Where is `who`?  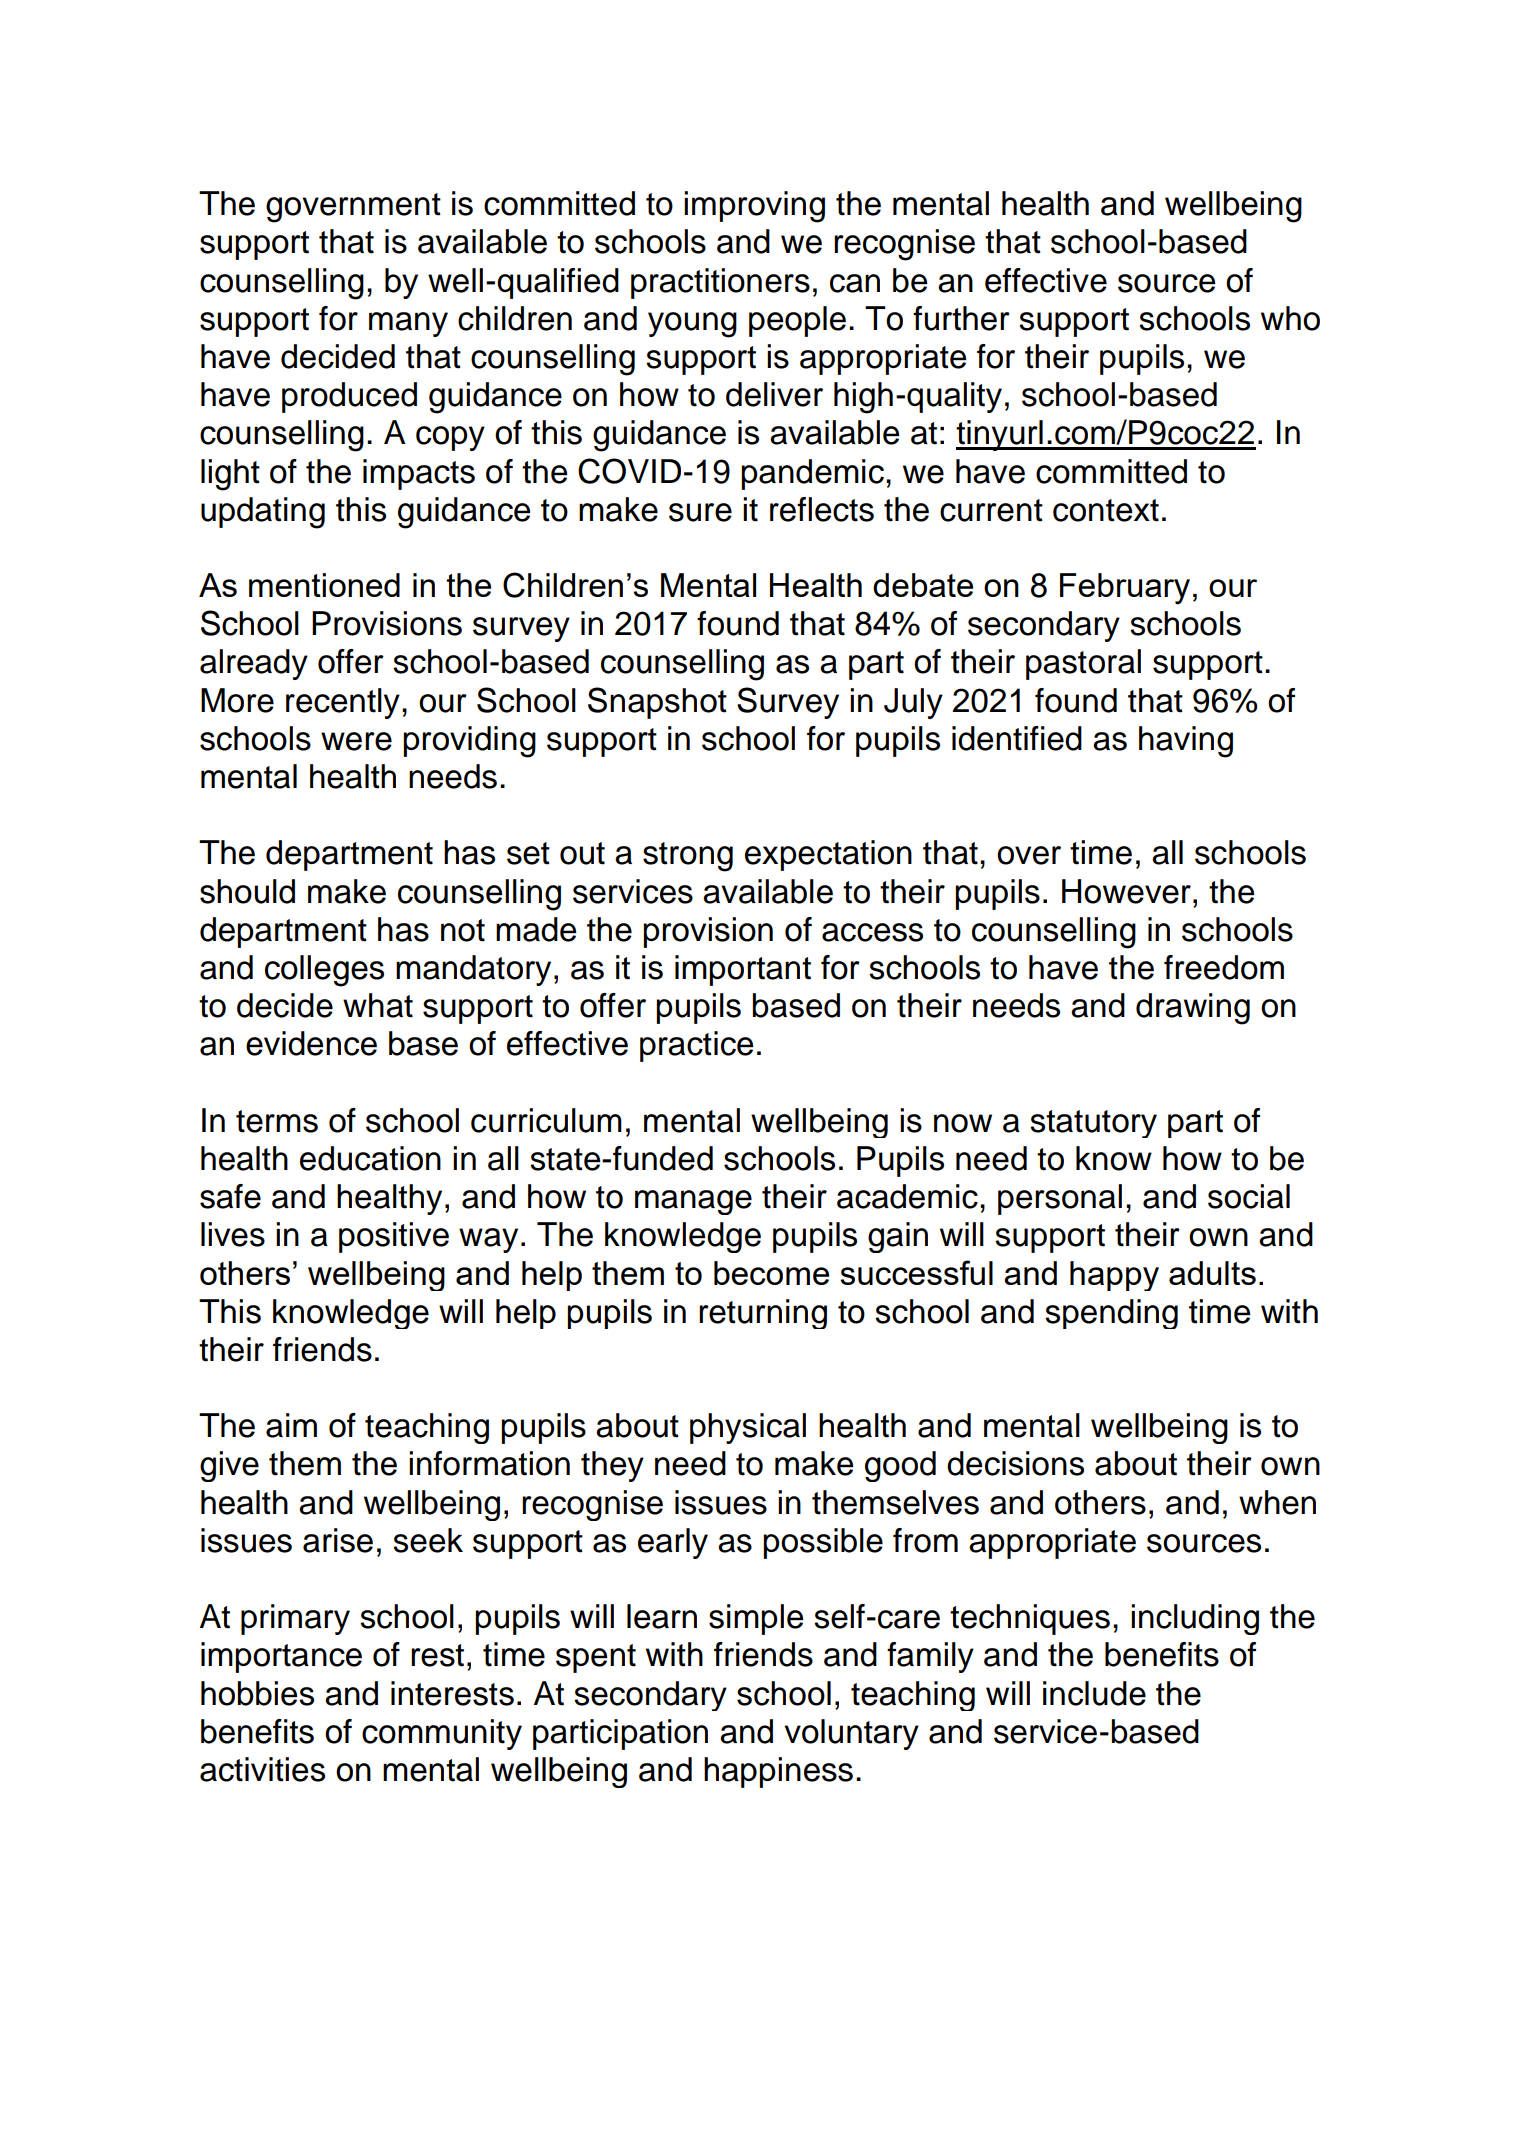 who is located at coordinates (1290, 318).
